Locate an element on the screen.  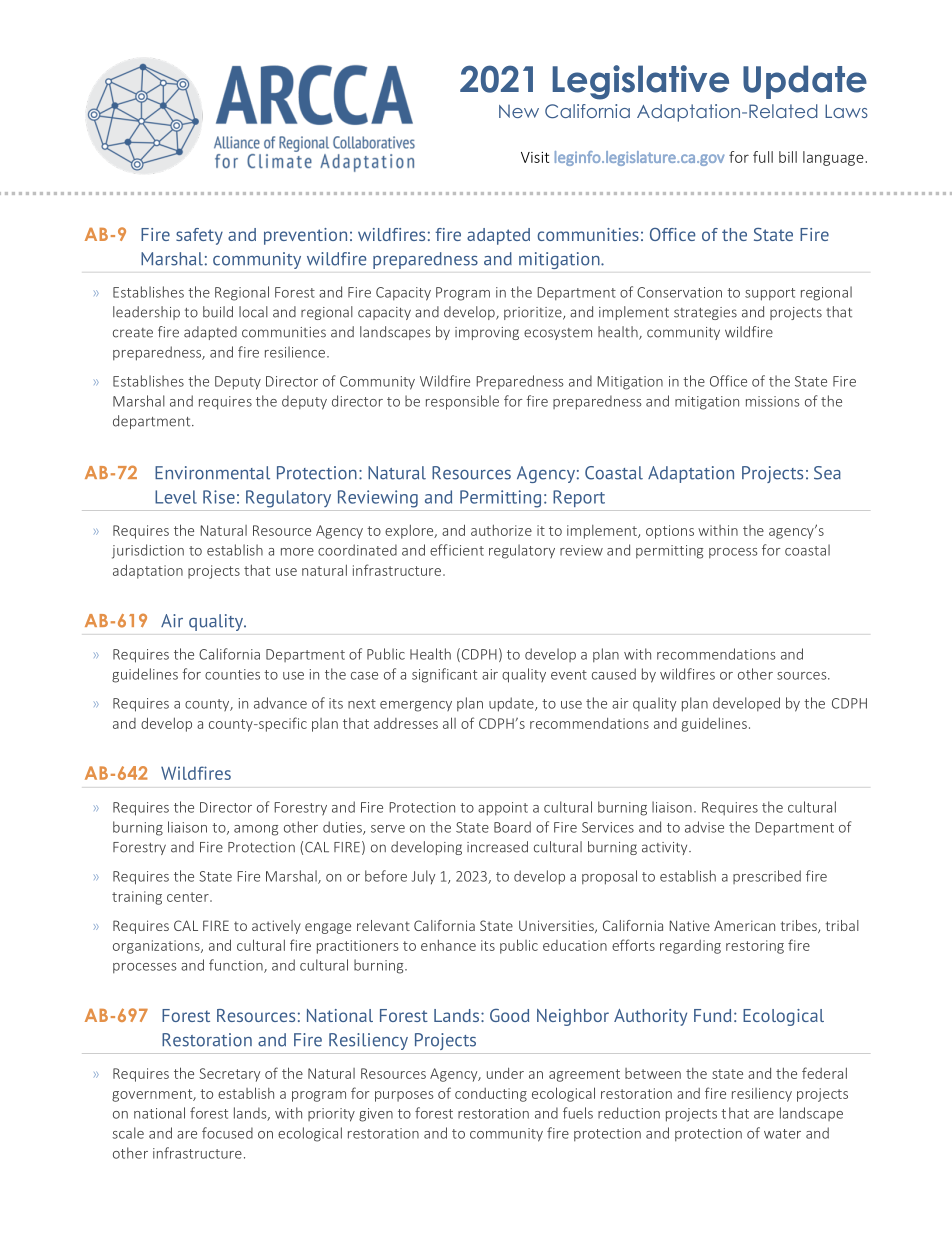
full is located at coordinates (763, 157).
